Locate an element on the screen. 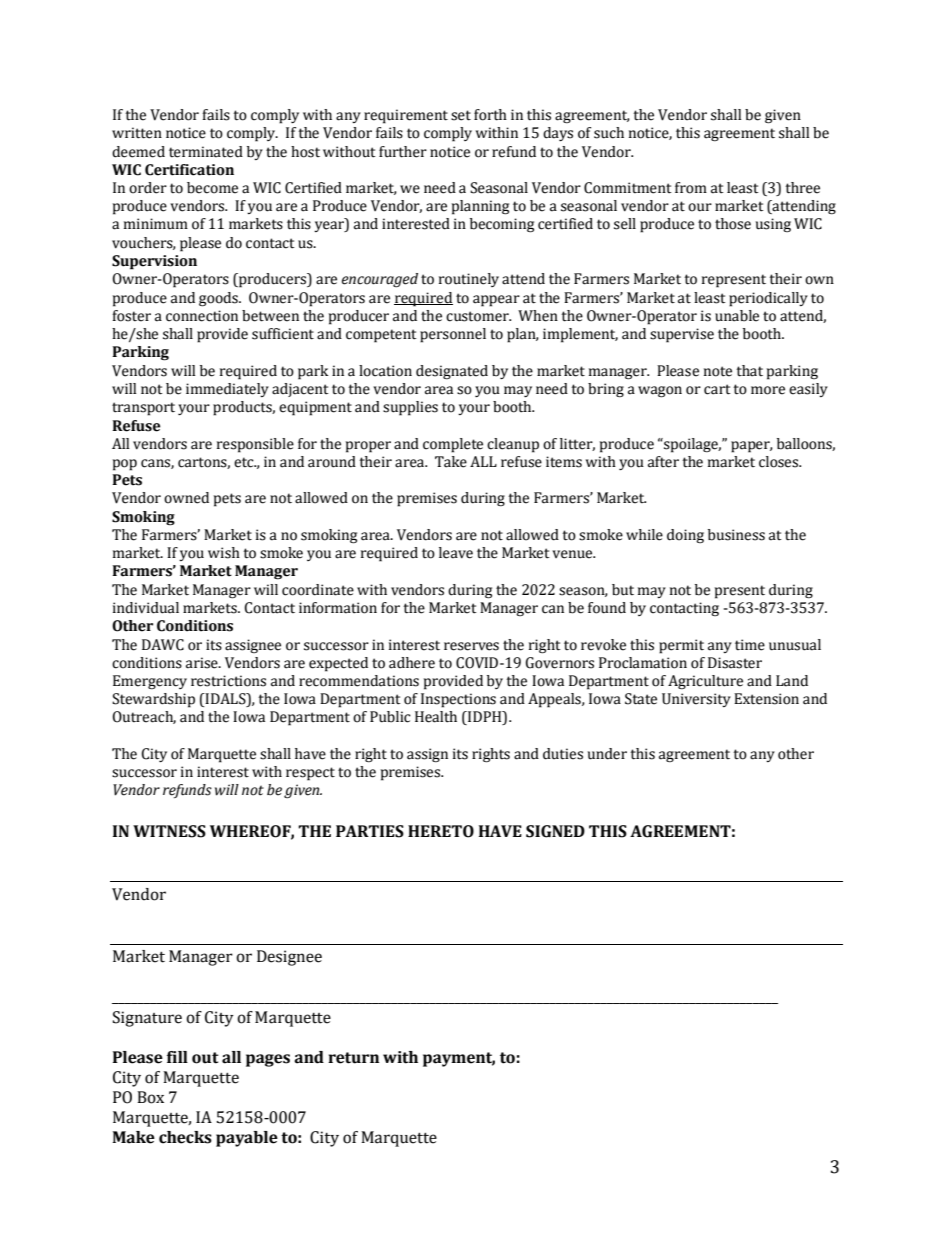  University is located at coordinates (696, 700).
